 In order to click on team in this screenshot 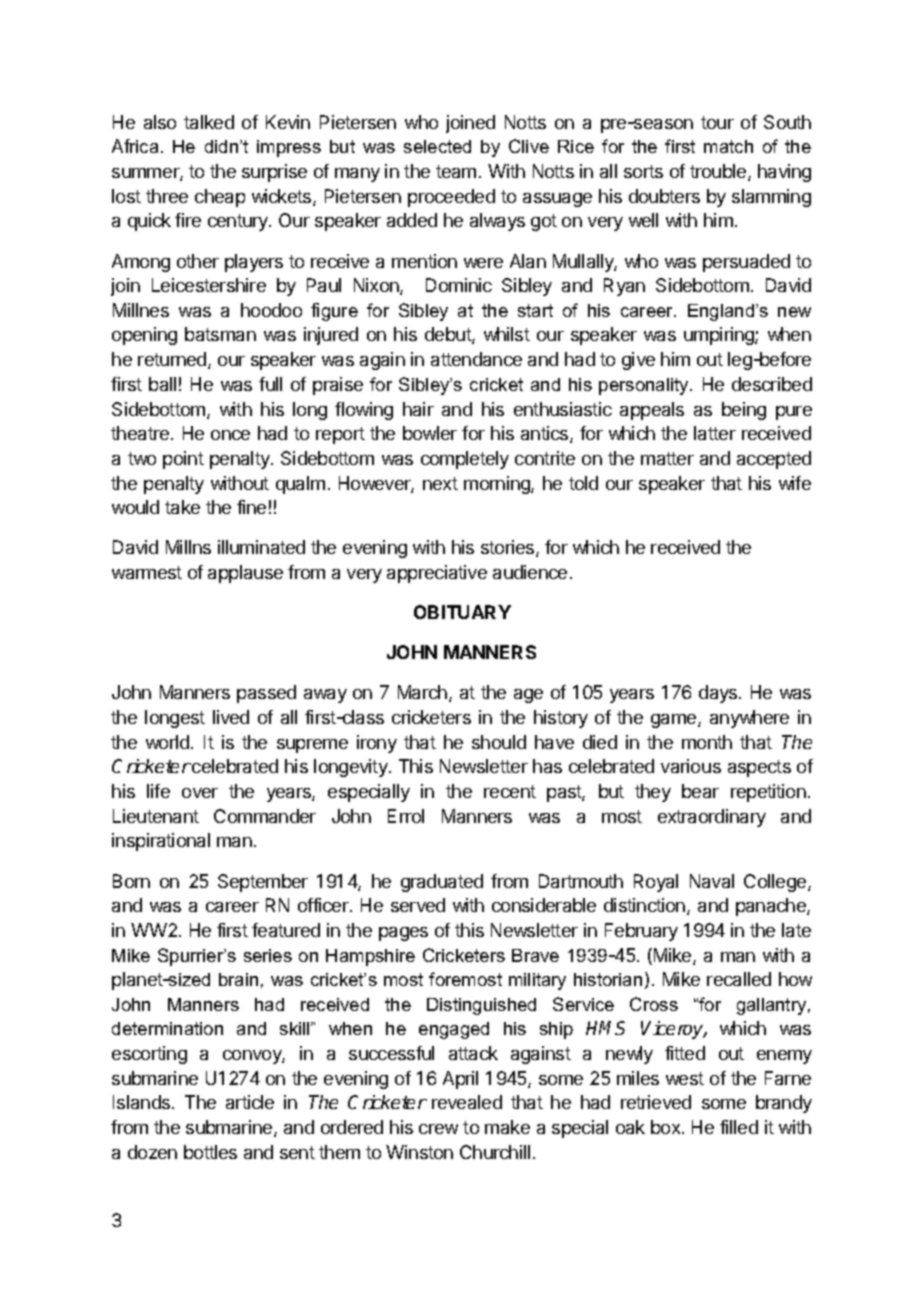, I will do `click(456, 171)`.
